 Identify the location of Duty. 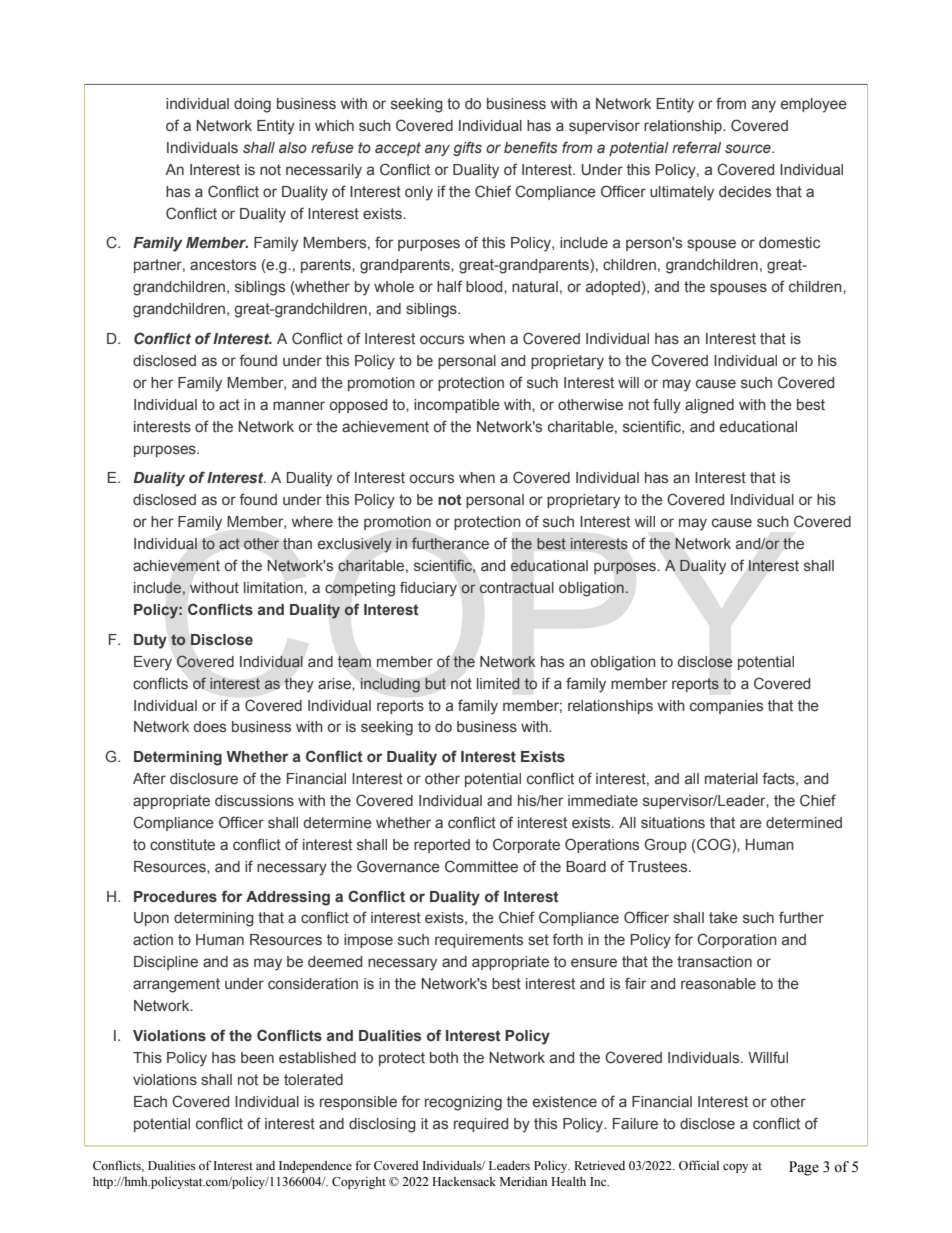
(150, 641).
